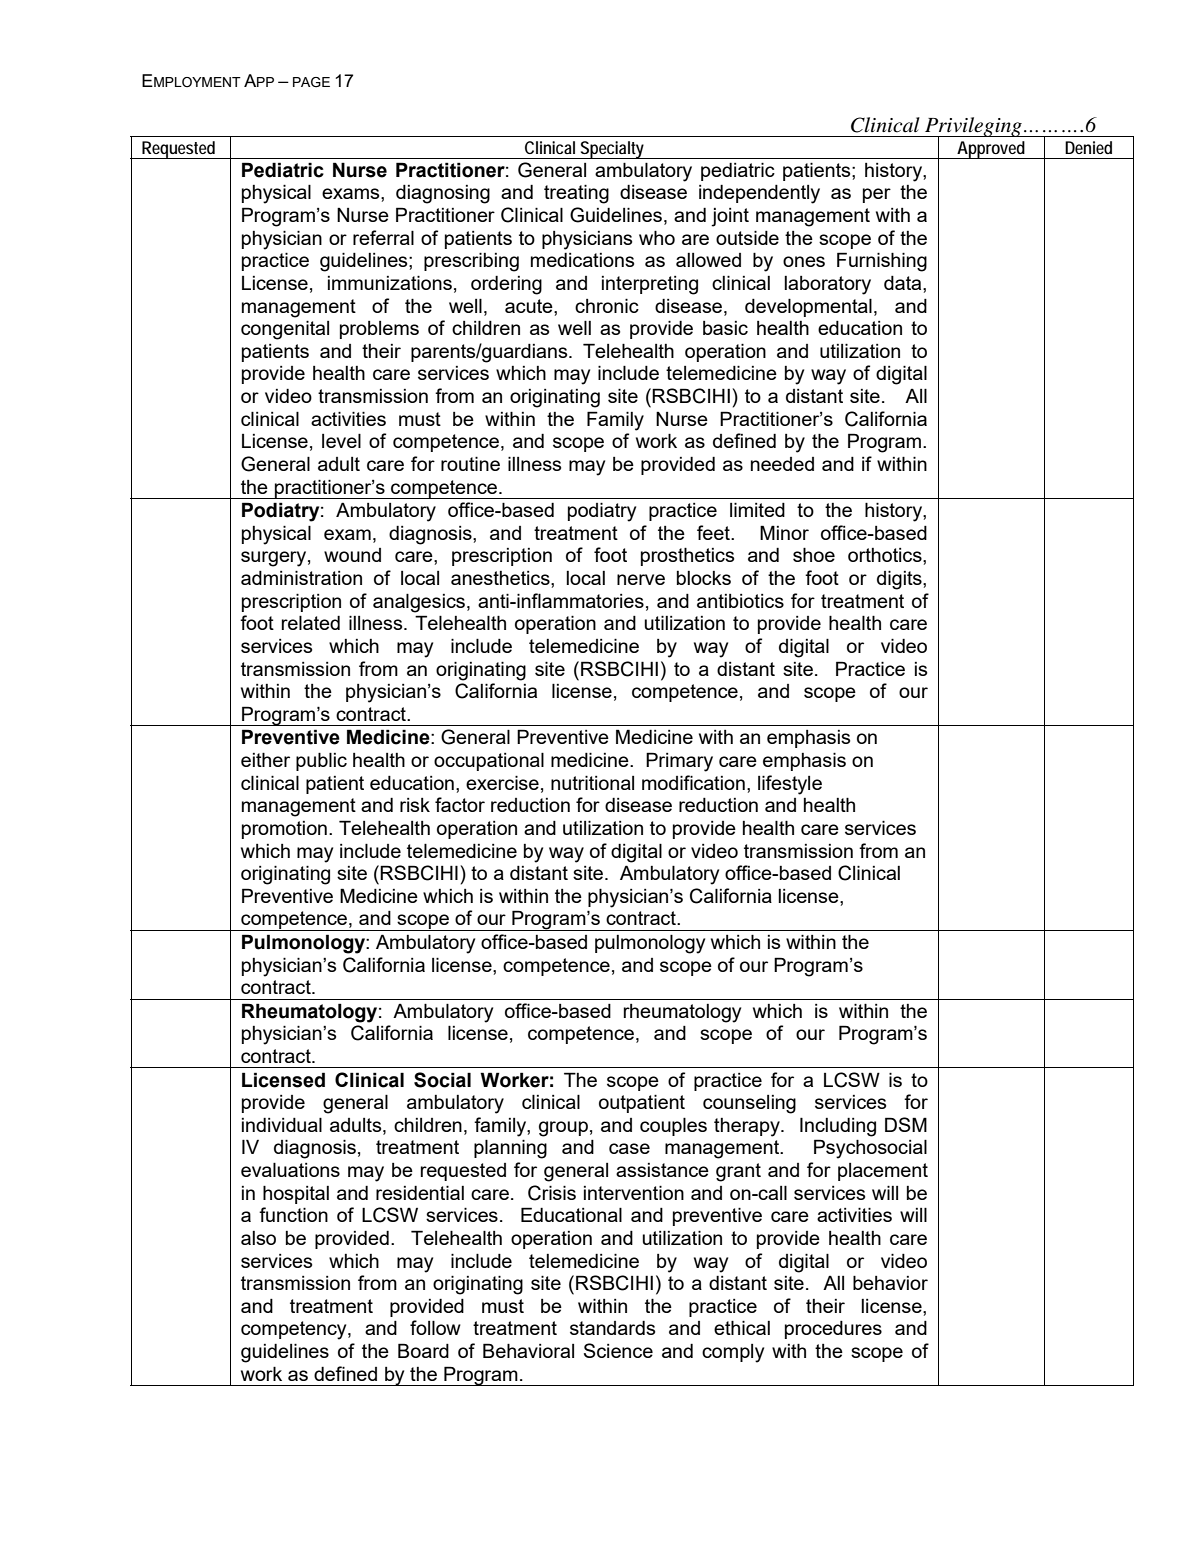  Describe the element at coordinates (311, 82) in the page. I see `PAGE` at that location.
